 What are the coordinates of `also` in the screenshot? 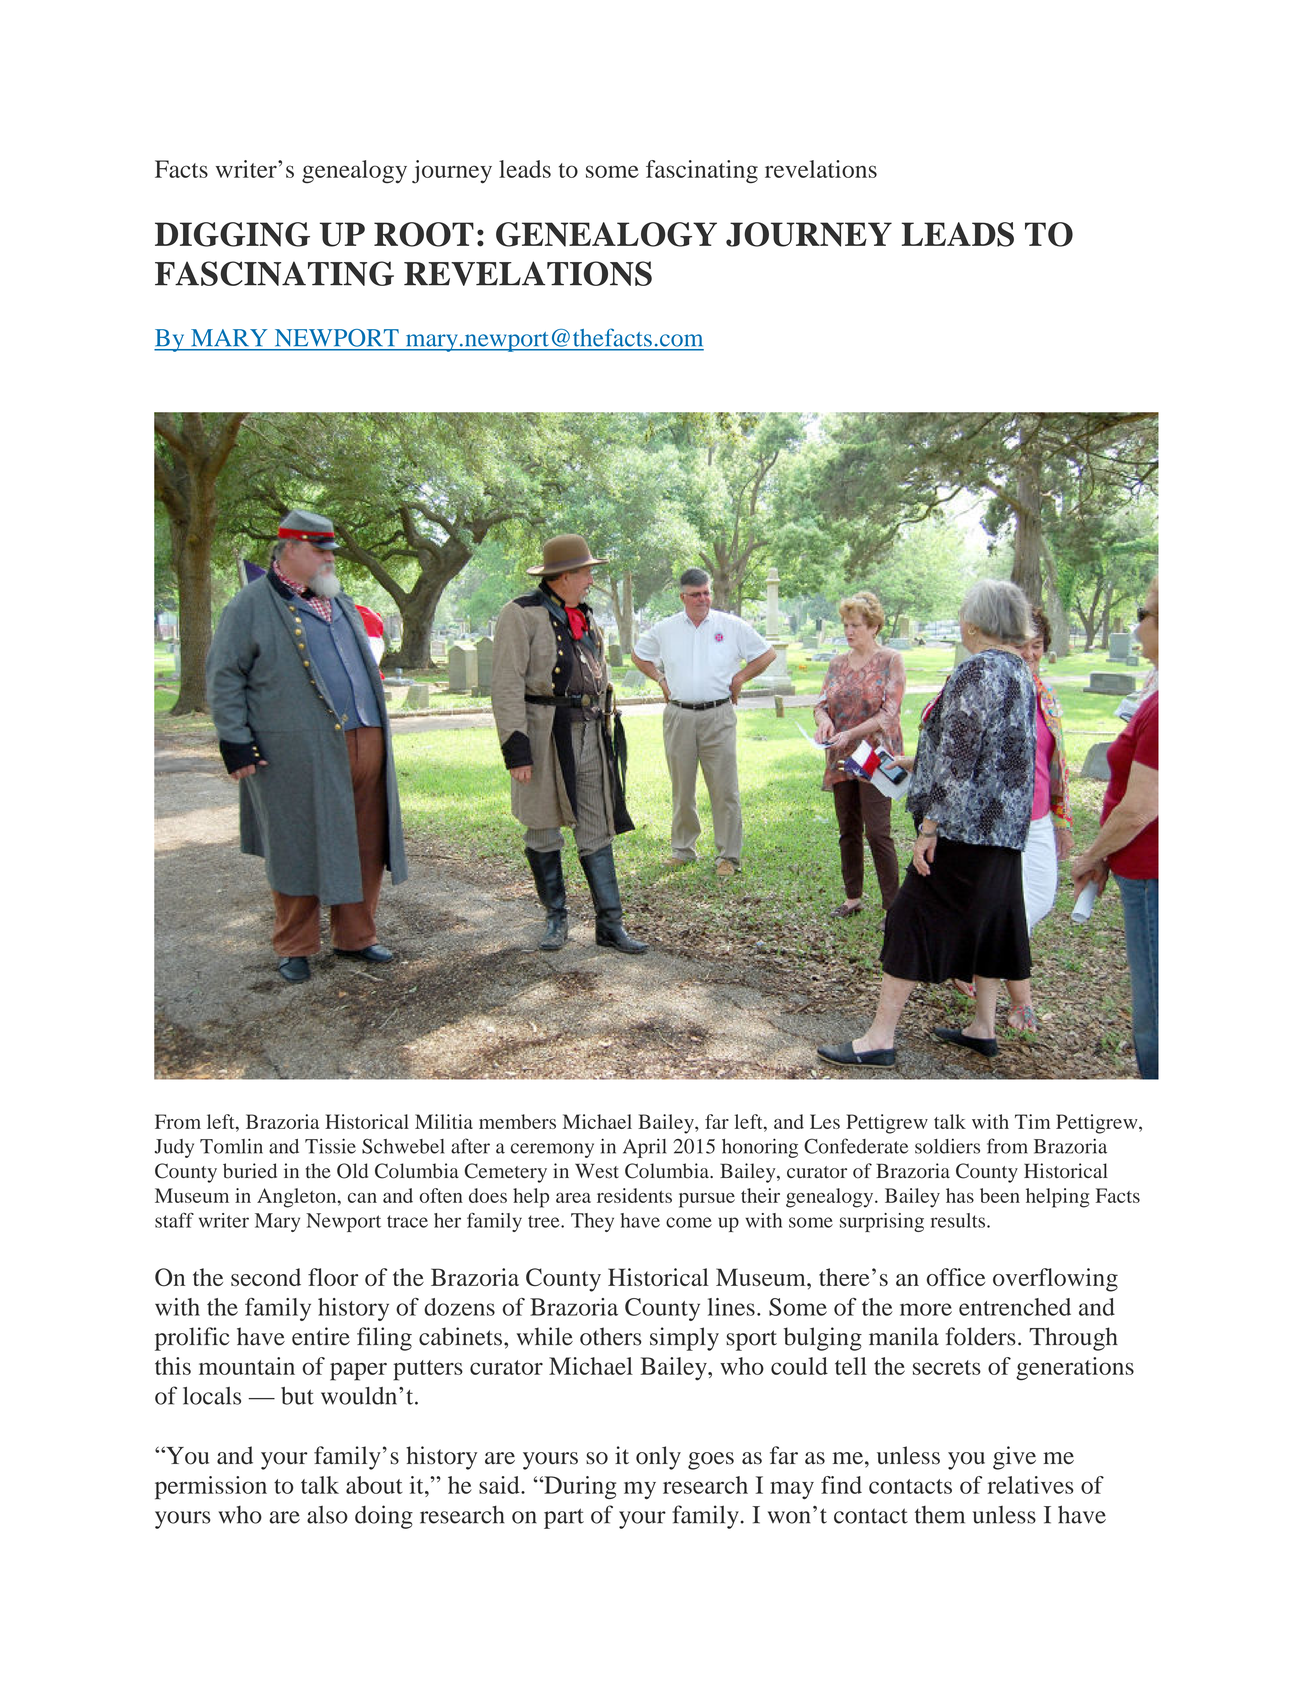 It's located at (327, 1515).
